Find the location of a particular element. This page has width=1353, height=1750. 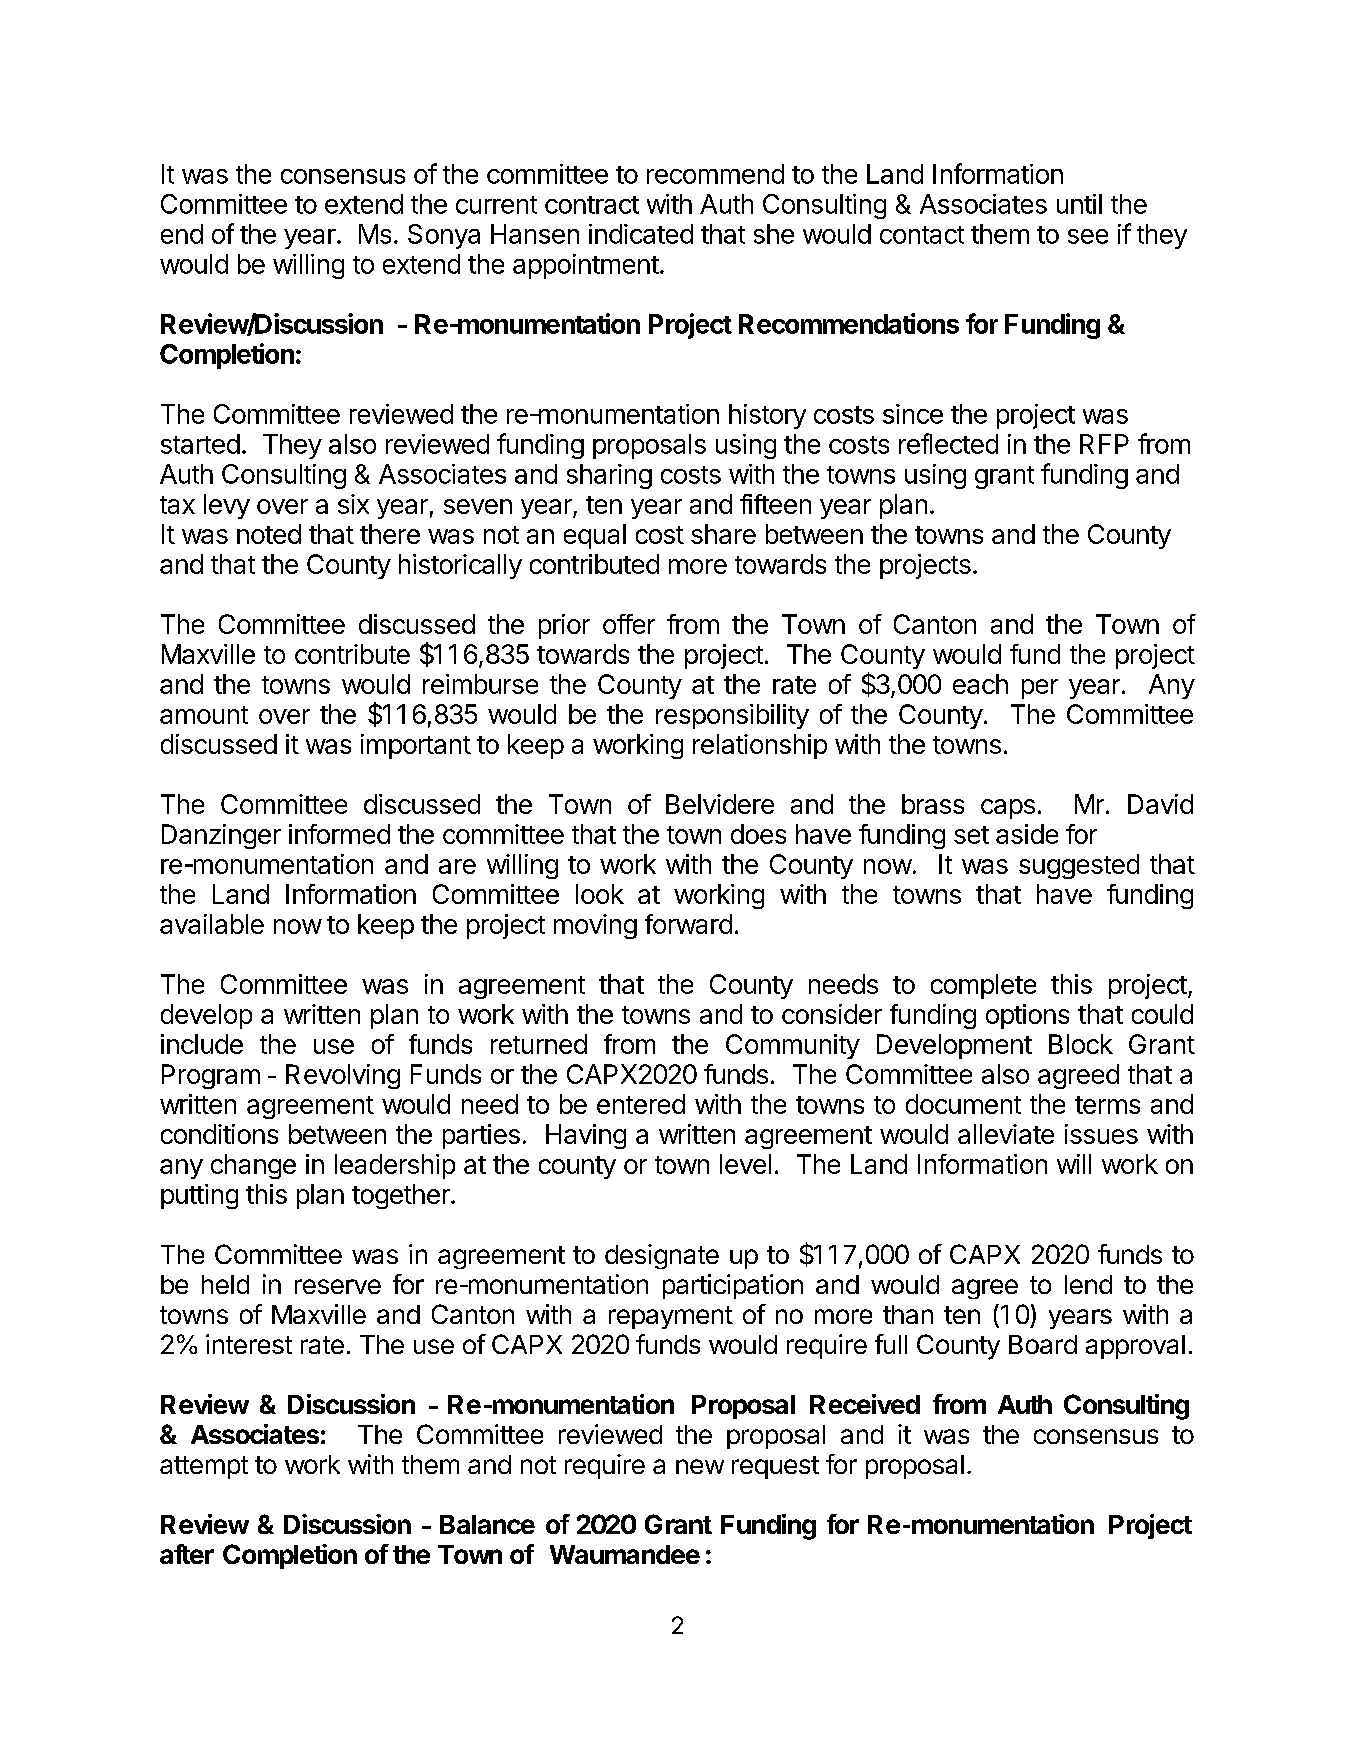

indicated is located at coordinates (641, 234).
